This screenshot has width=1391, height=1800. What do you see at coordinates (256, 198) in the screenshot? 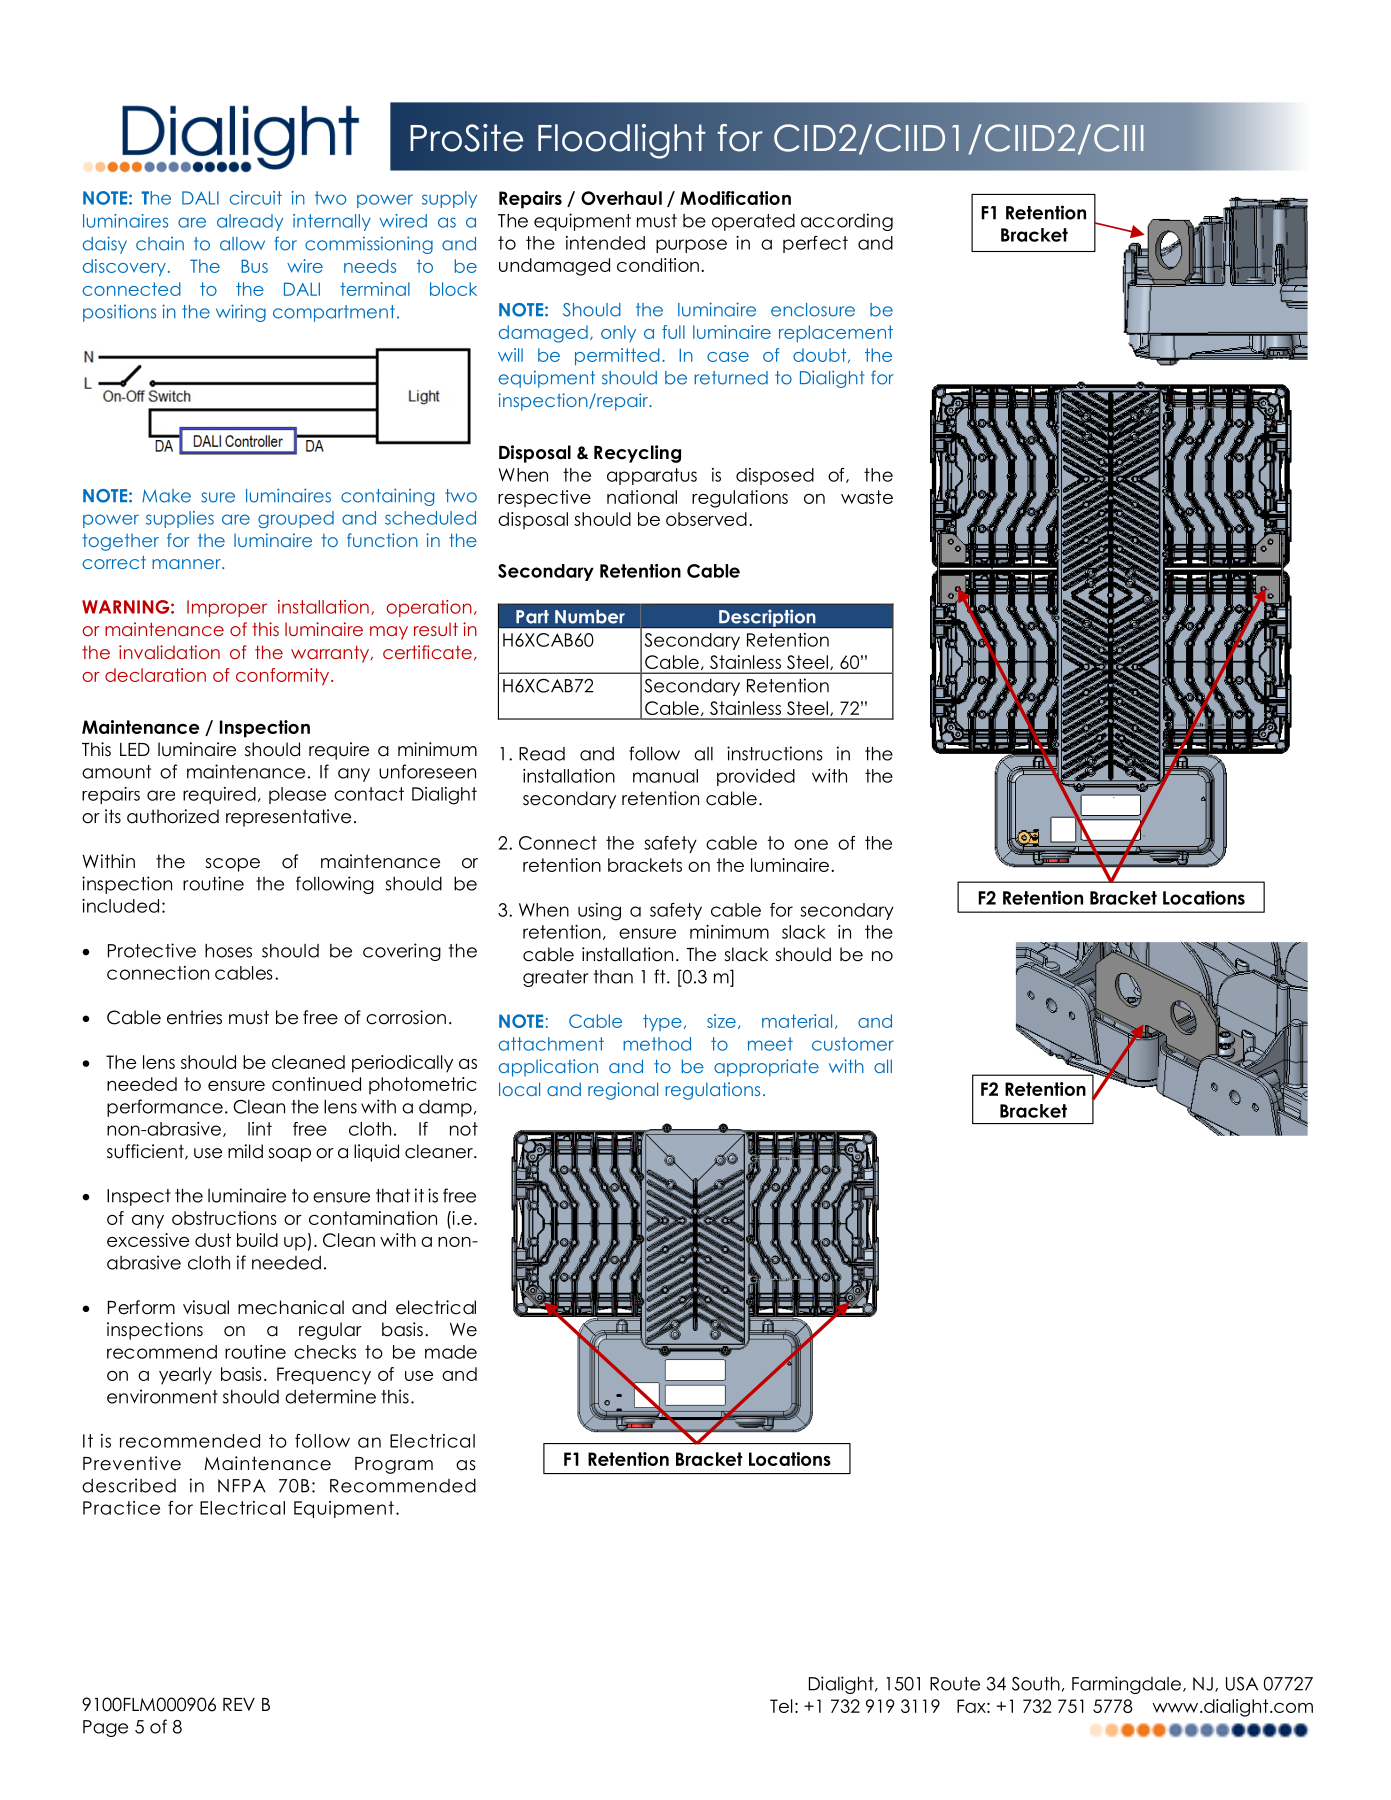
I see `circuit` at bounding box center [256, 198].
